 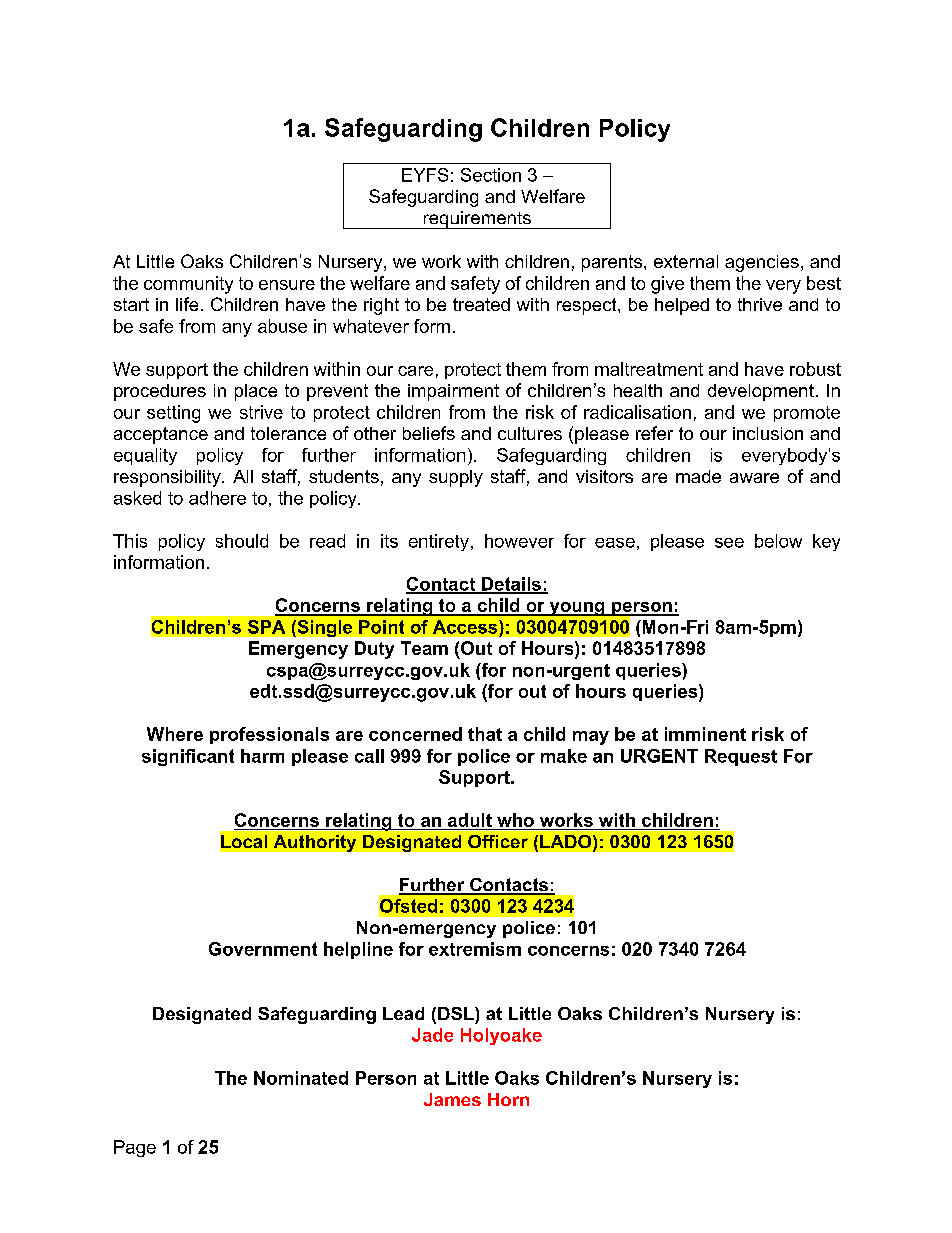 I want to click on requirements, so click(x=477, y=220).
